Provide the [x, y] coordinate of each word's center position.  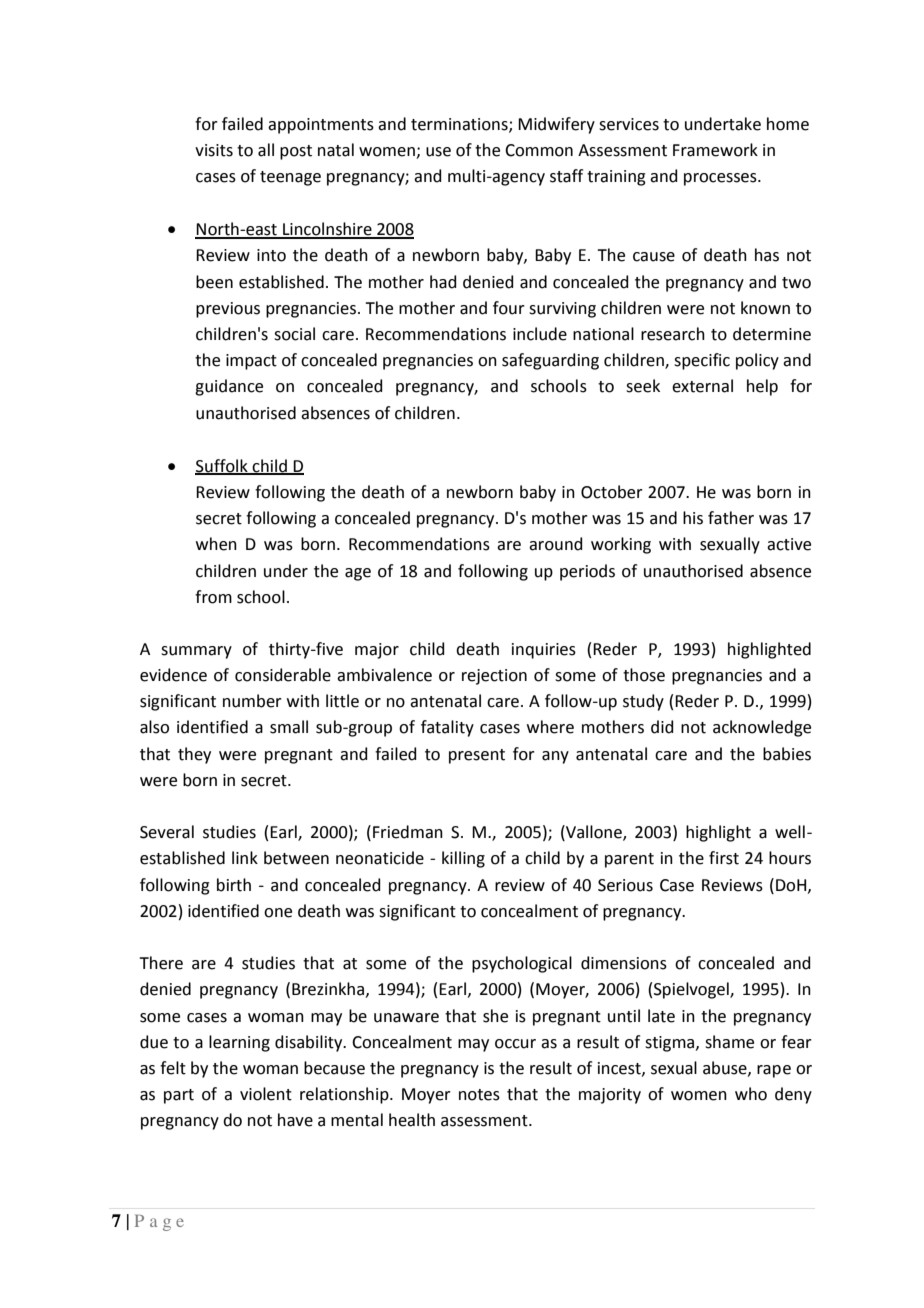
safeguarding [550, 361]
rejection [494, 677]
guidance [229, 387]
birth [234, 885]
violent [266, 1094]
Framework [715, 150]
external [702, 386]
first [724, 858]
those [644, 675]
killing [463, 859]
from [213, 597]
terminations [460, 125]
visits [214, 150]
